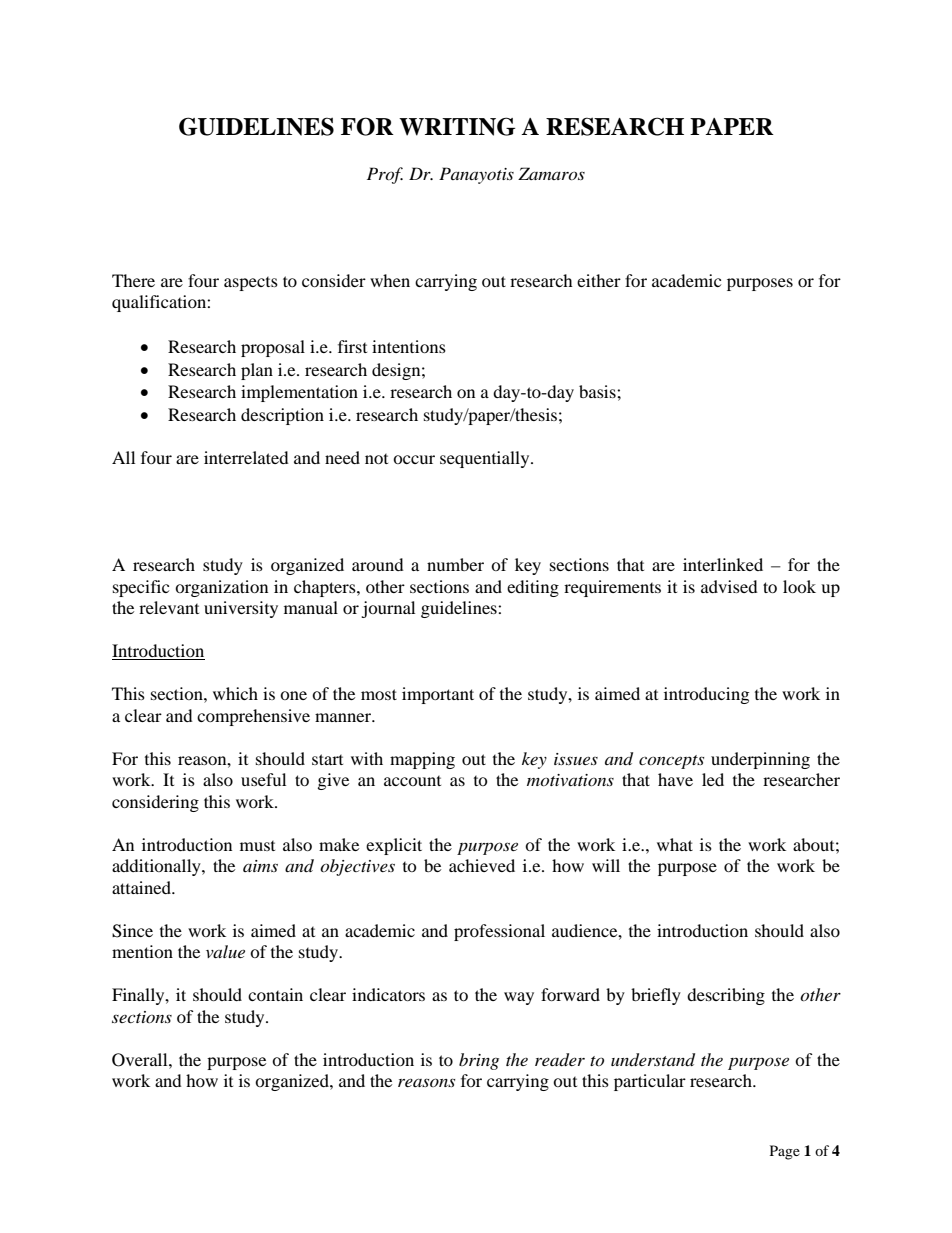 The height and width of the image is (1233, 952). Describe the element at coordinates (241, 609) in the image. I see `university` at that location.
